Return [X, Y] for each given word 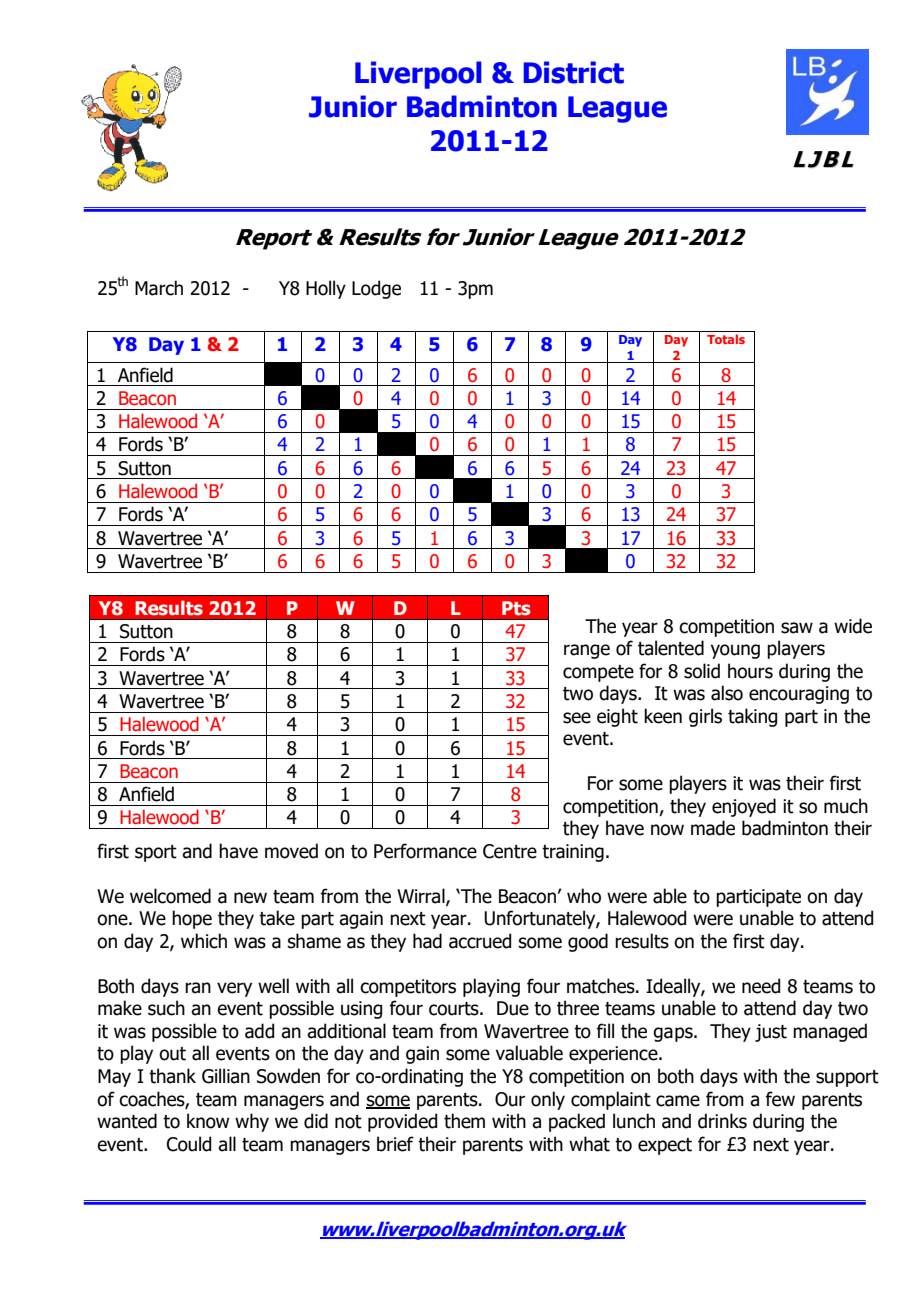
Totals [726, 339]
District [573, 72]
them [464, 1121]
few [780, 1099]
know [208, 1121]
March [159, 288]
